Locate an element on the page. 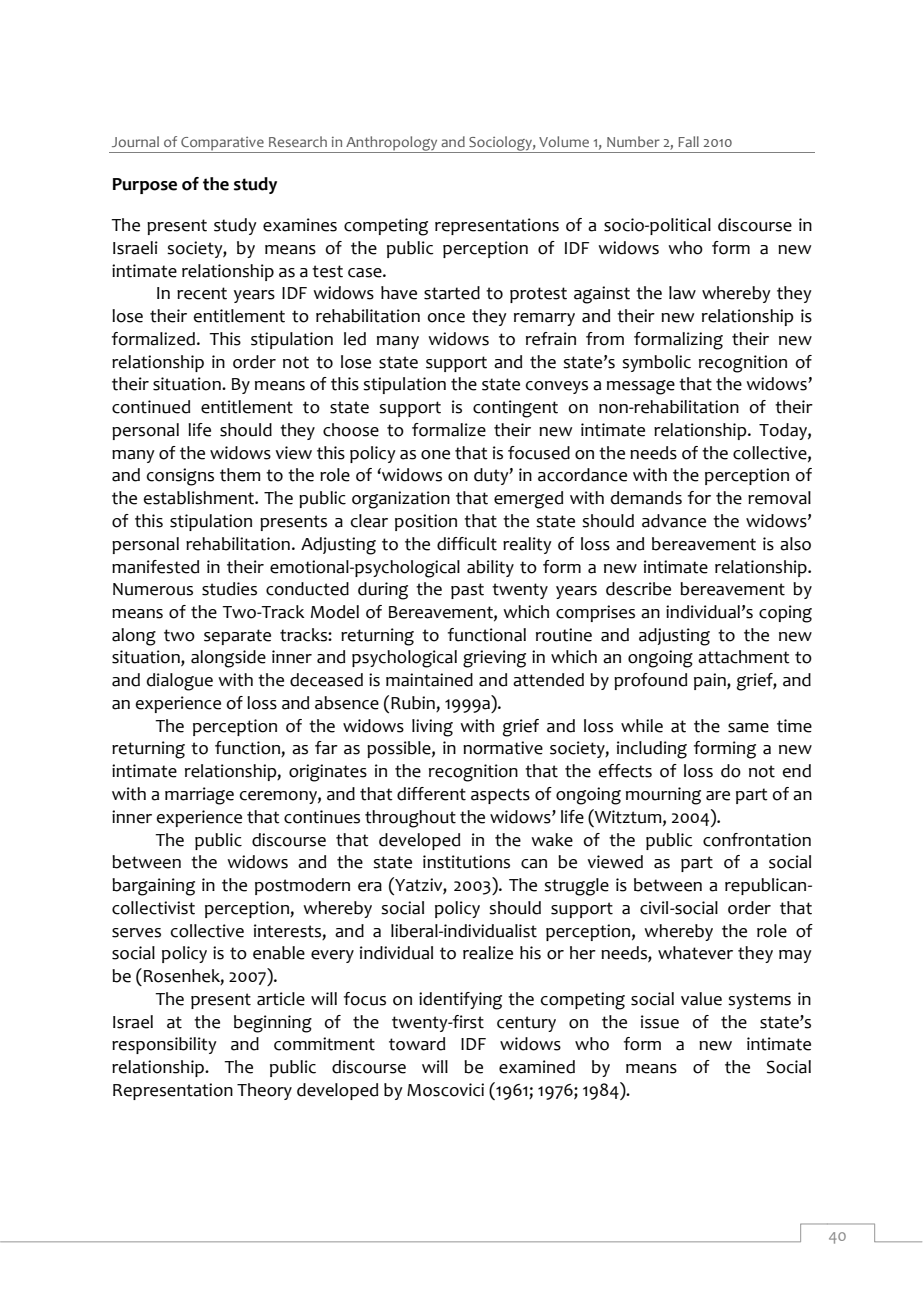 The height and width of the image is (1308, 924). are is located at coordinates (718, 796).
